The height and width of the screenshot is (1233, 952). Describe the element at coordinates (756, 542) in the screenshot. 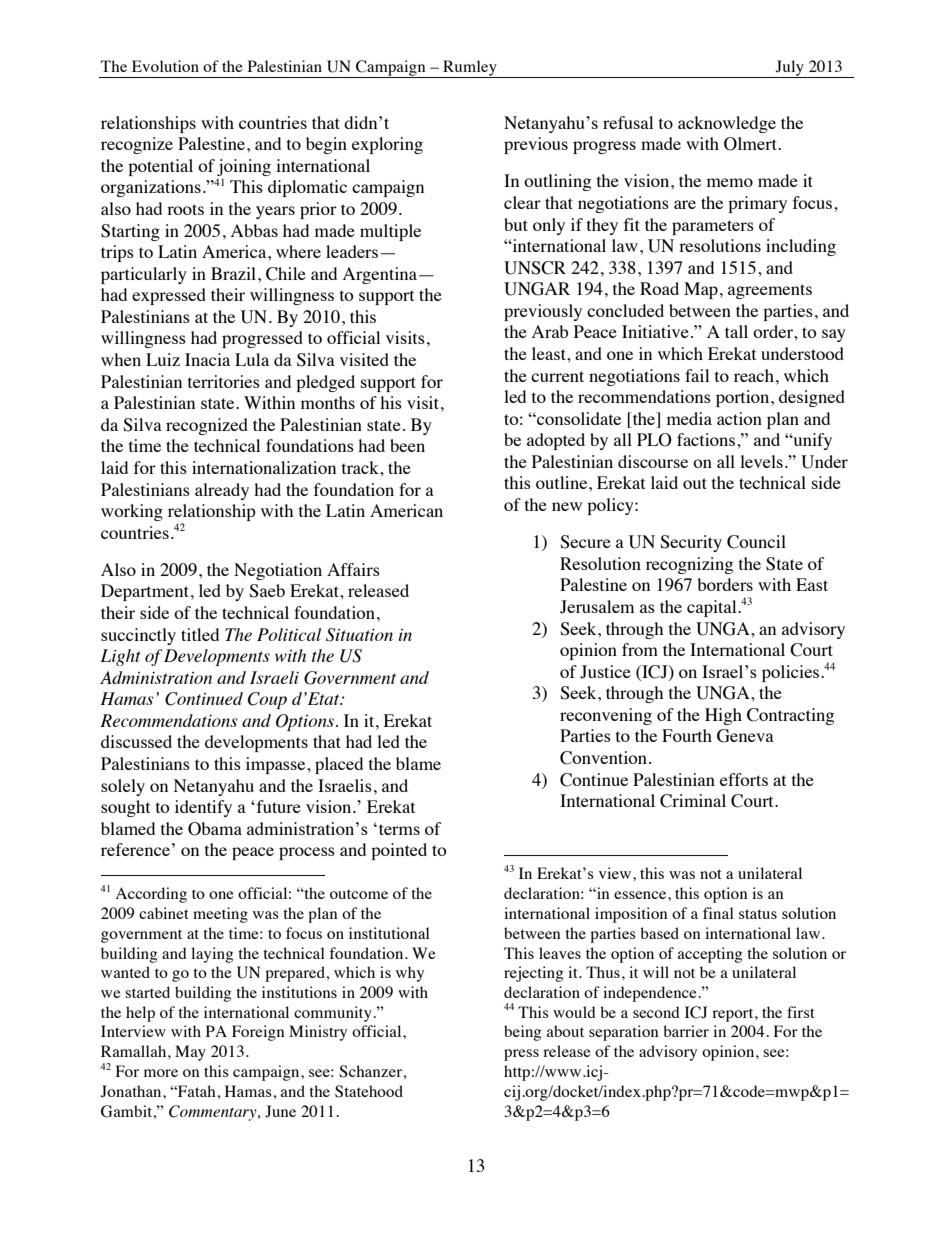

I see `Council` at that location.
